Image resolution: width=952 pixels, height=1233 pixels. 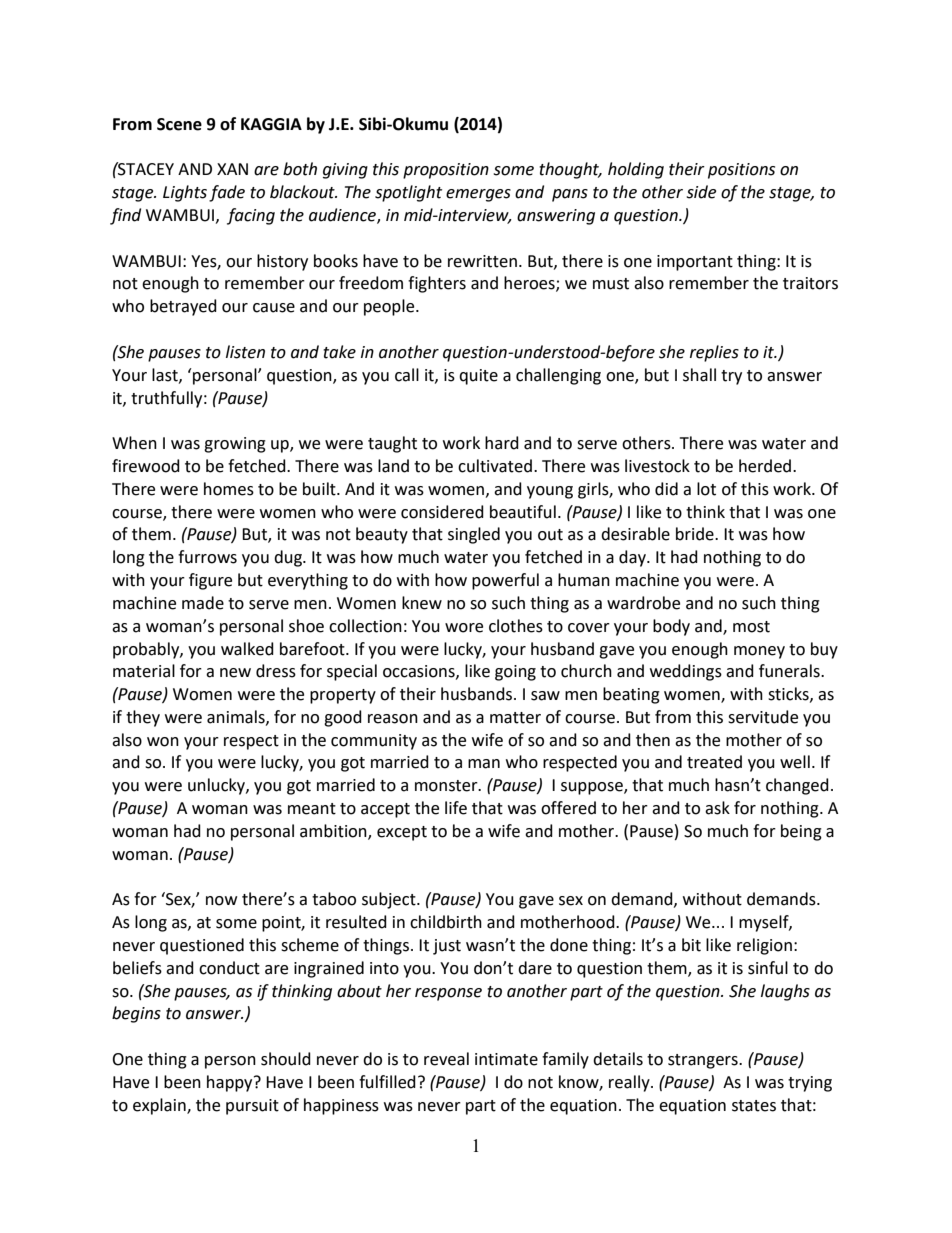 I want to click on proposition, so click(x=446, y=171).
